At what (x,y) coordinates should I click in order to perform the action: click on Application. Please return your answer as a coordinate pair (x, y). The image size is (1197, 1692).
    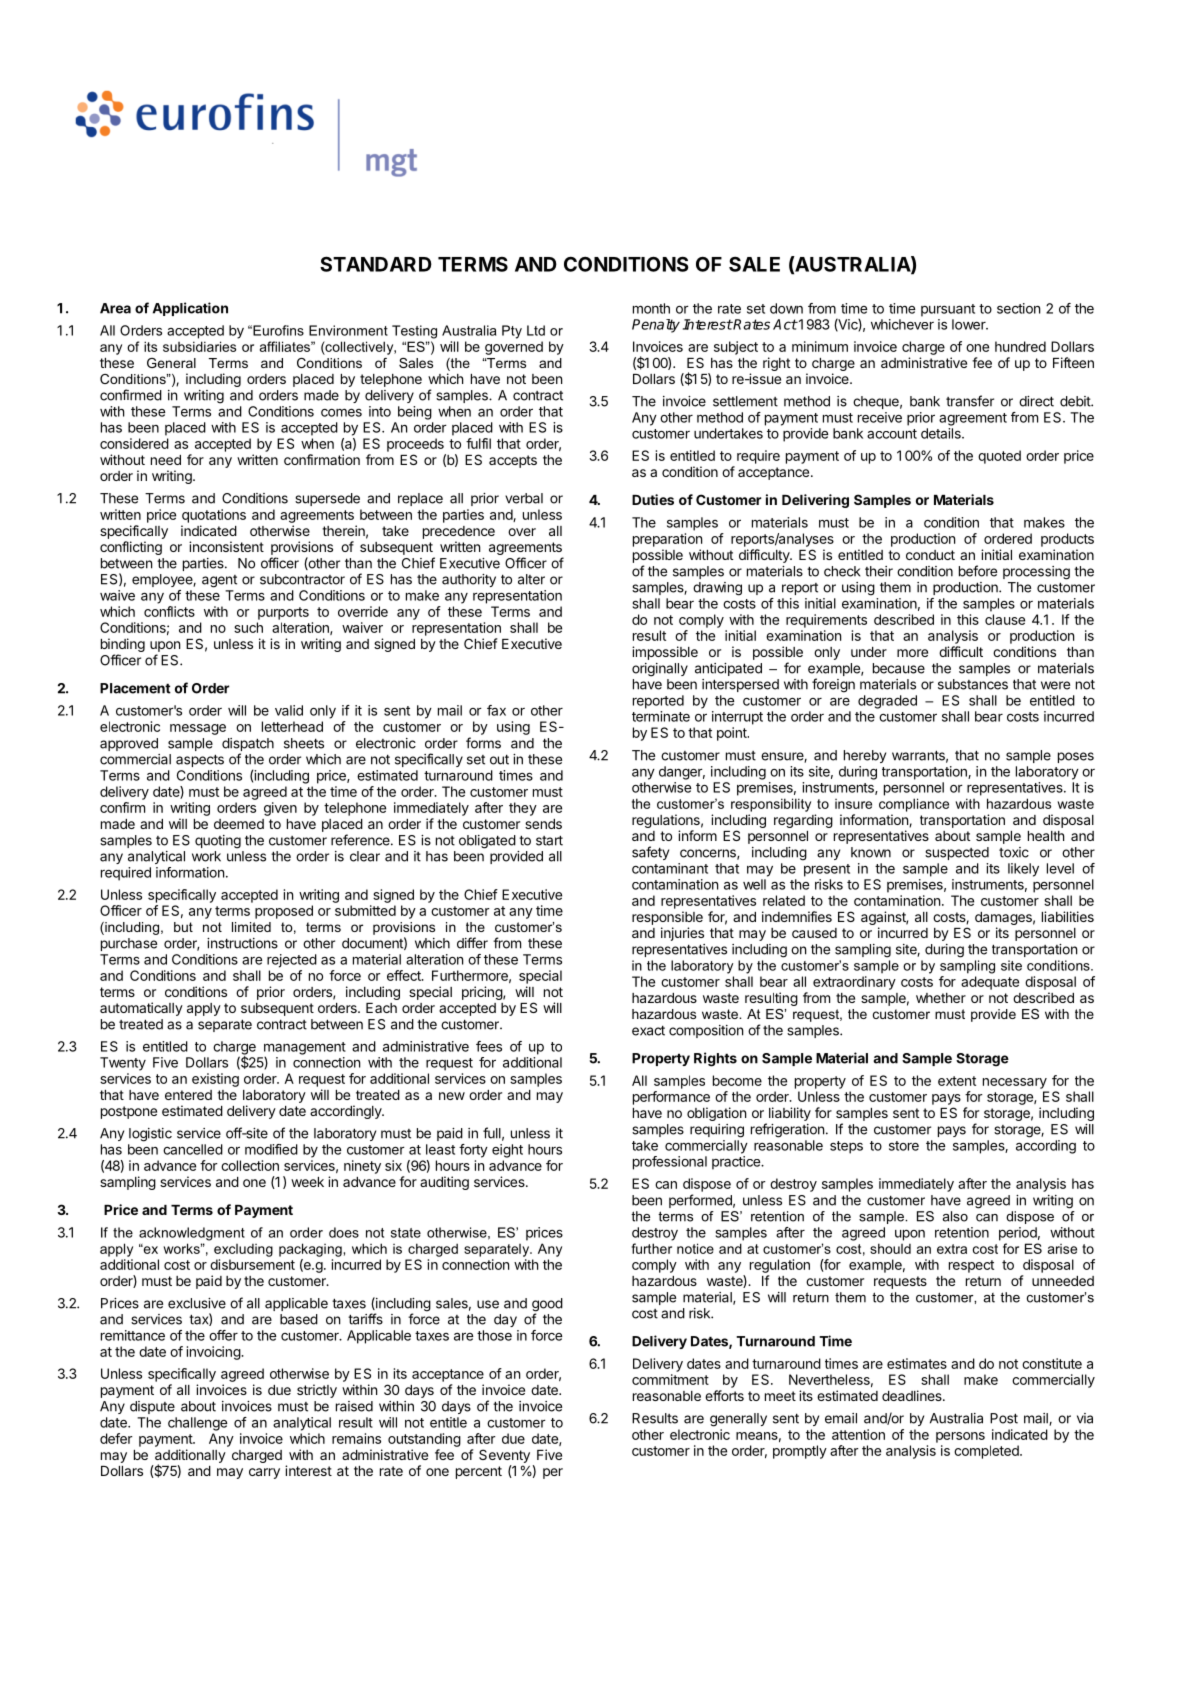
    Looking at the image, I should click on (190, 309).
